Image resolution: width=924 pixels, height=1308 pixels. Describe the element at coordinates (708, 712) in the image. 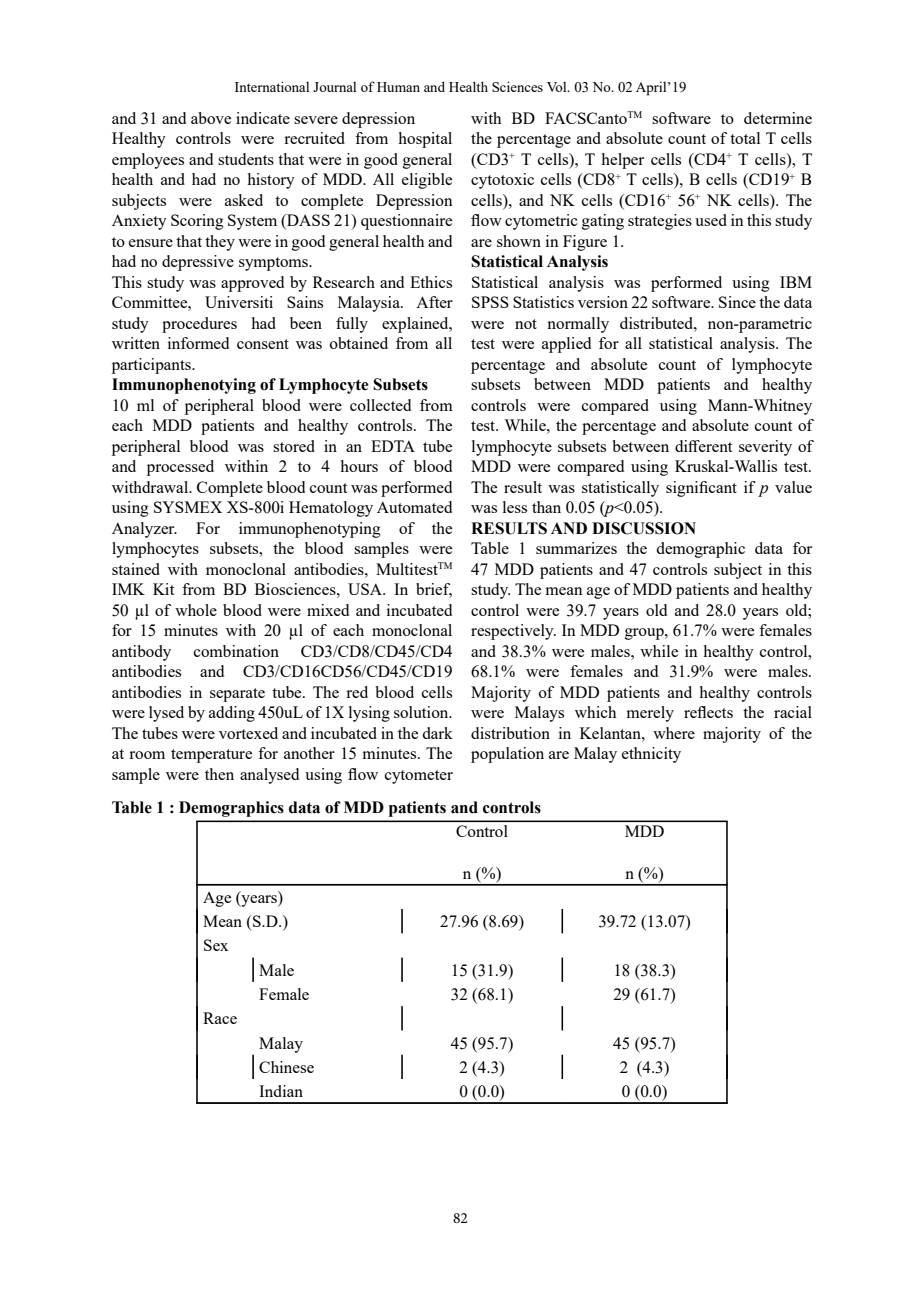

I see `reflects` at that location.
